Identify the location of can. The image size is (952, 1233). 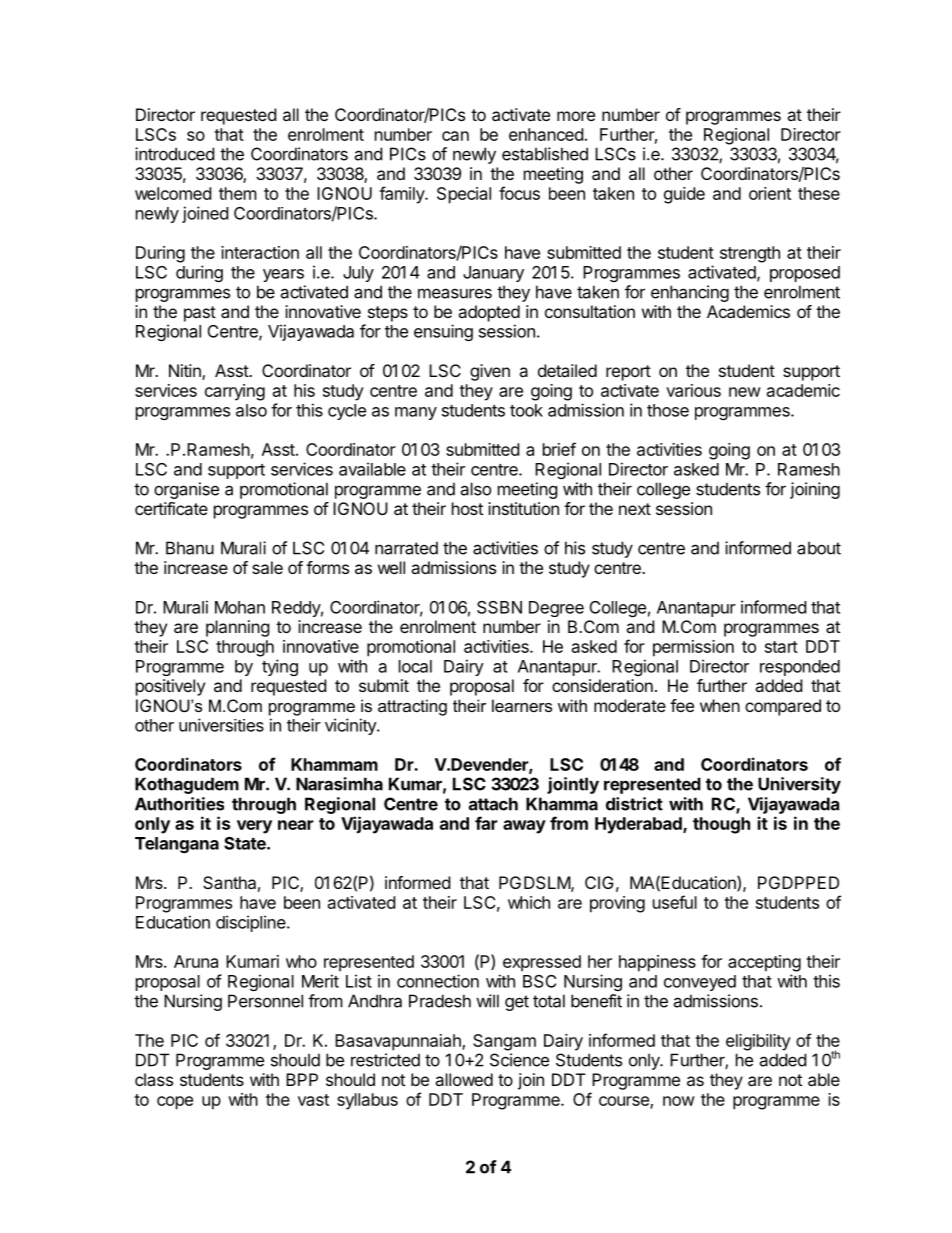
(455, 136).
